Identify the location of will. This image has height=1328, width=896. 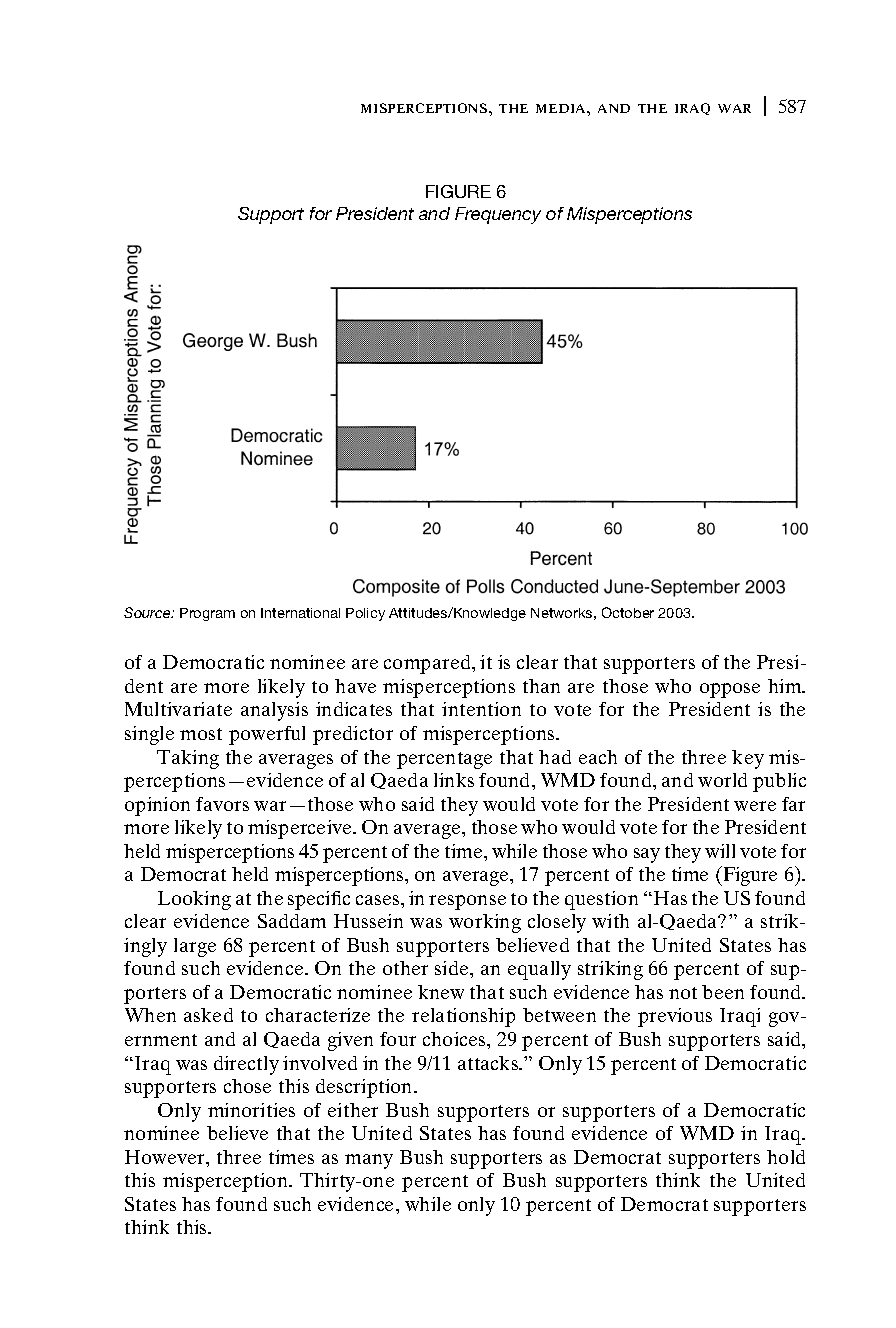
(720, 851).
